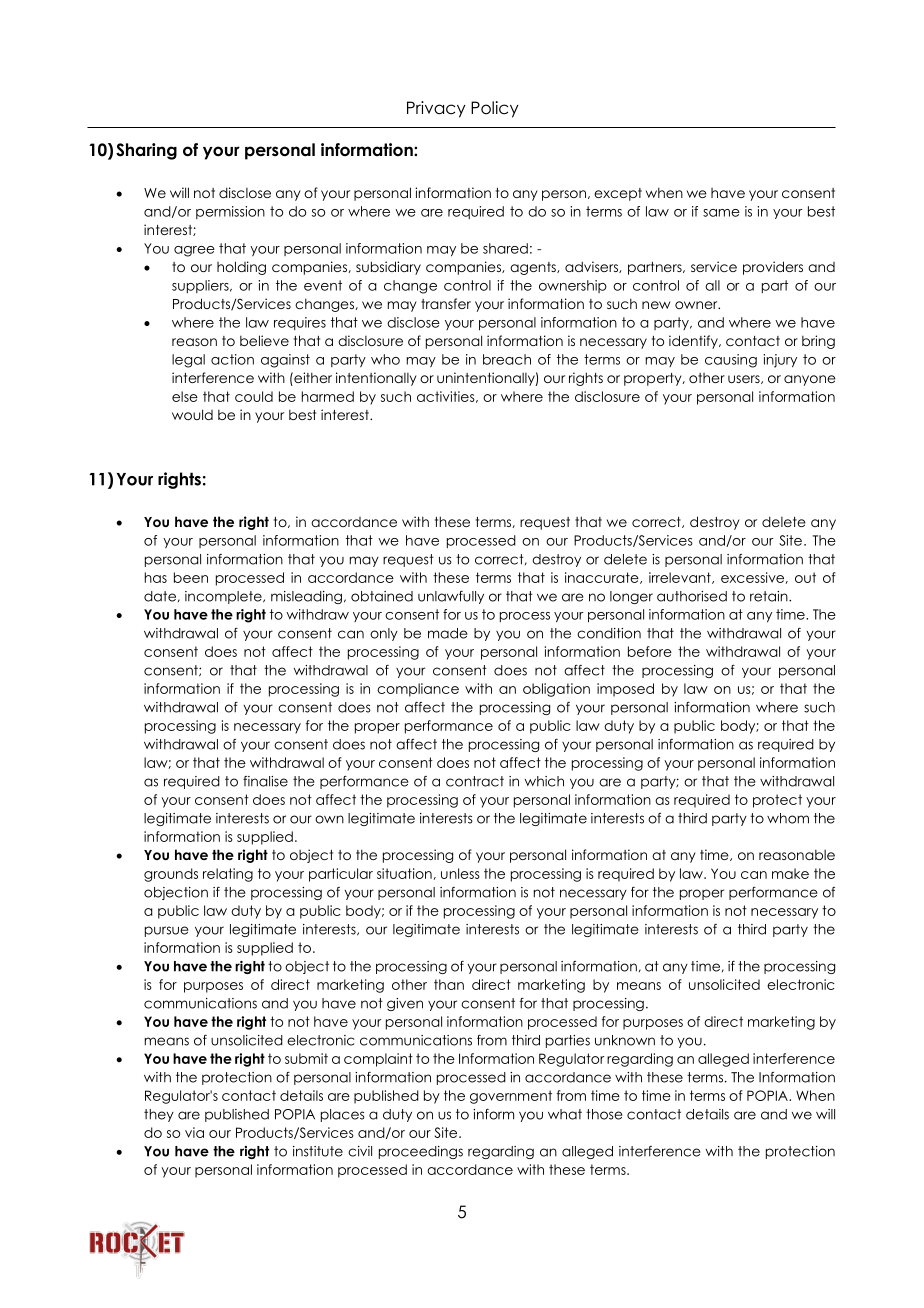 Image resolution: width=924 pixels, height=1308 pixels. What do you see at coordinates (228, 875) in the page?
I see `relating` at bounding box center [228, 875].
